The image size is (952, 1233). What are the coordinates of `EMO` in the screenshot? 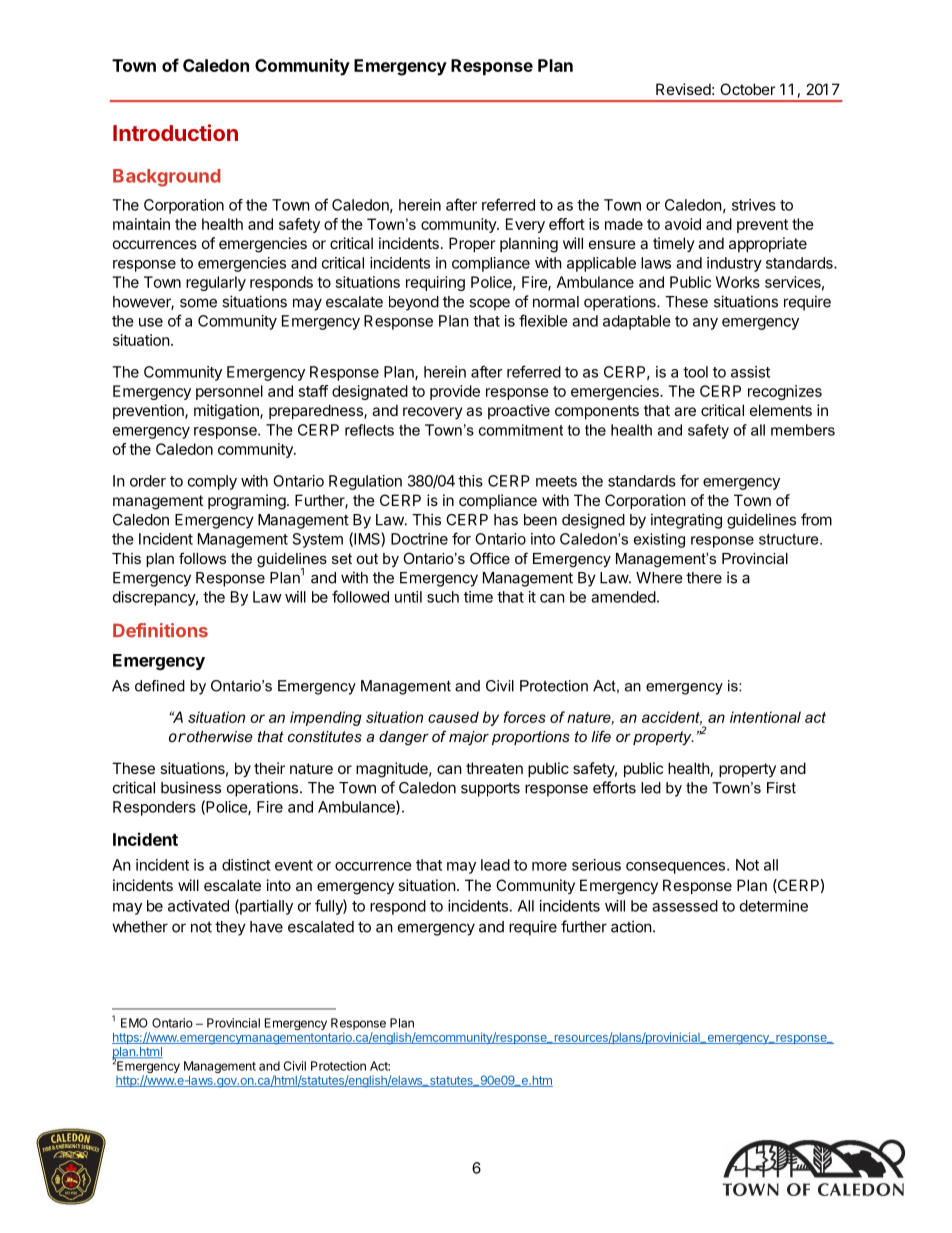 It's located at (134, 1023).
